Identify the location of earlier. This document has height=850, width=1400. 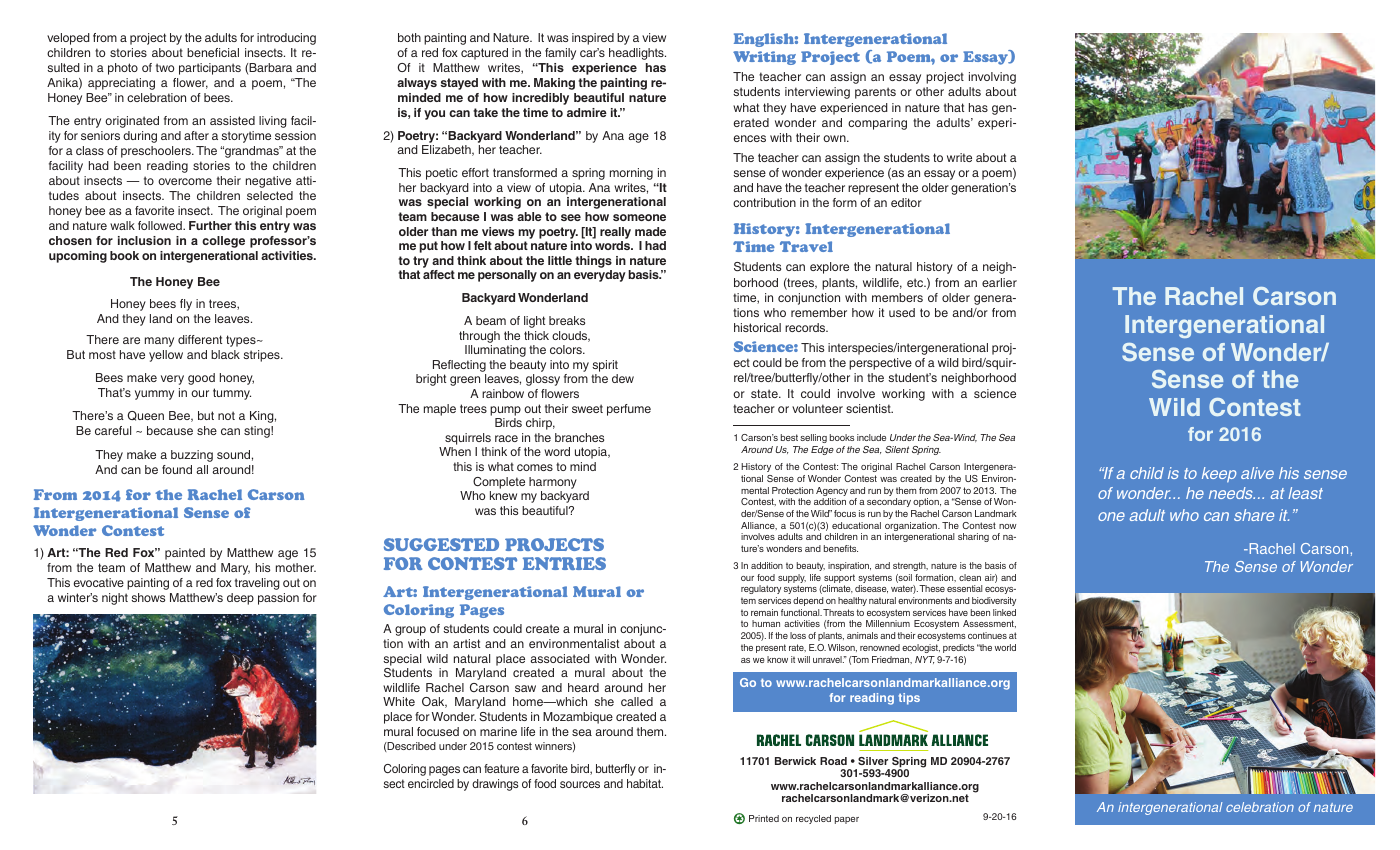
(999, 282).
